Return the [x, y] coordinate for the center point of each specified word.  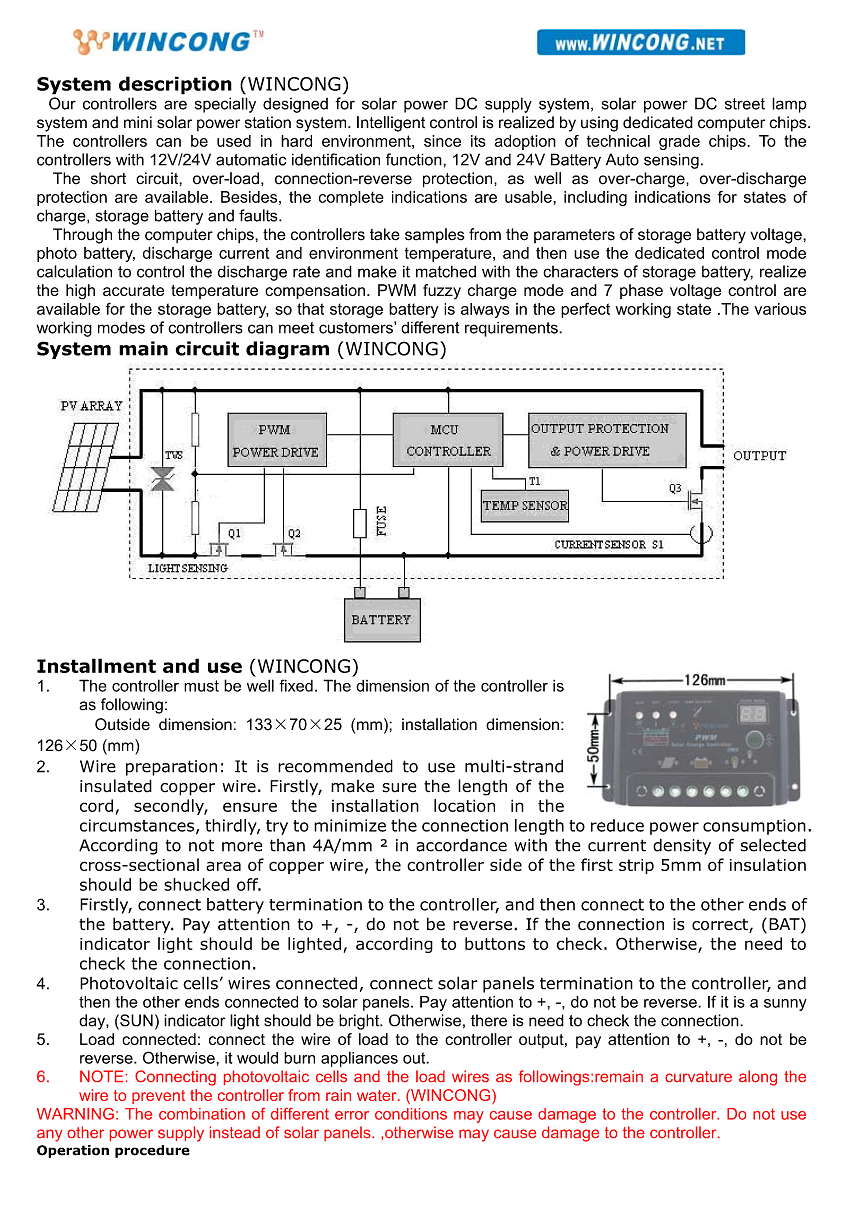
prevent [158, 1097]
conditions [411, 1114]
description [175, 85]
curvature [698, 1076]
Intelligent [391, 124]
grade [679, 142]
